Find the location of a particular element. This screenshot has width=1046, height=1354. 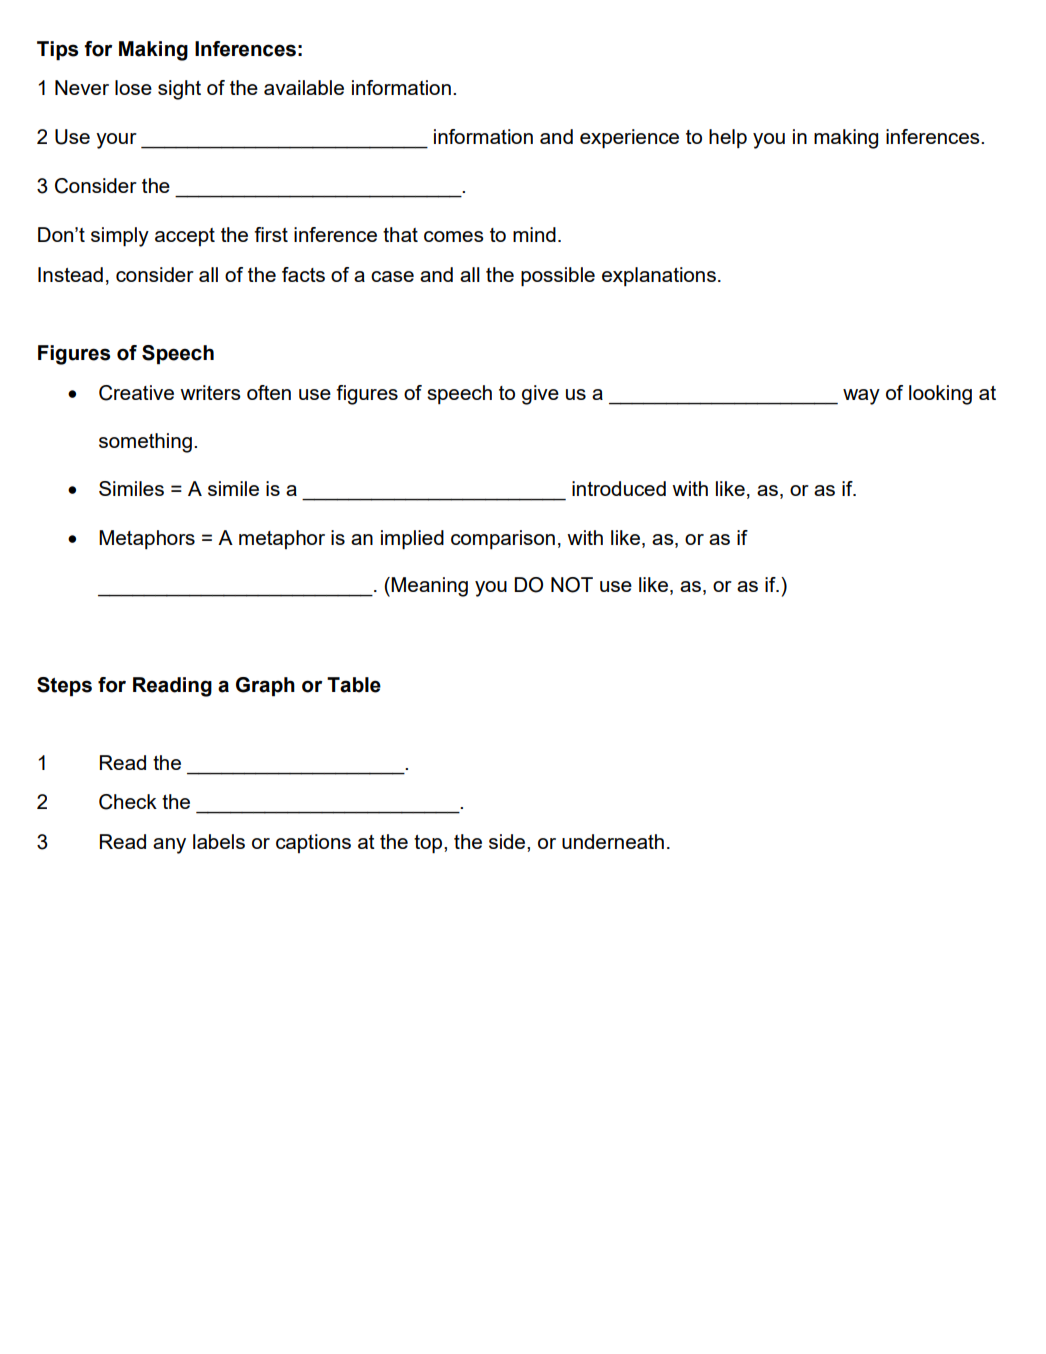

sight is located at coordinates (179, 90).
